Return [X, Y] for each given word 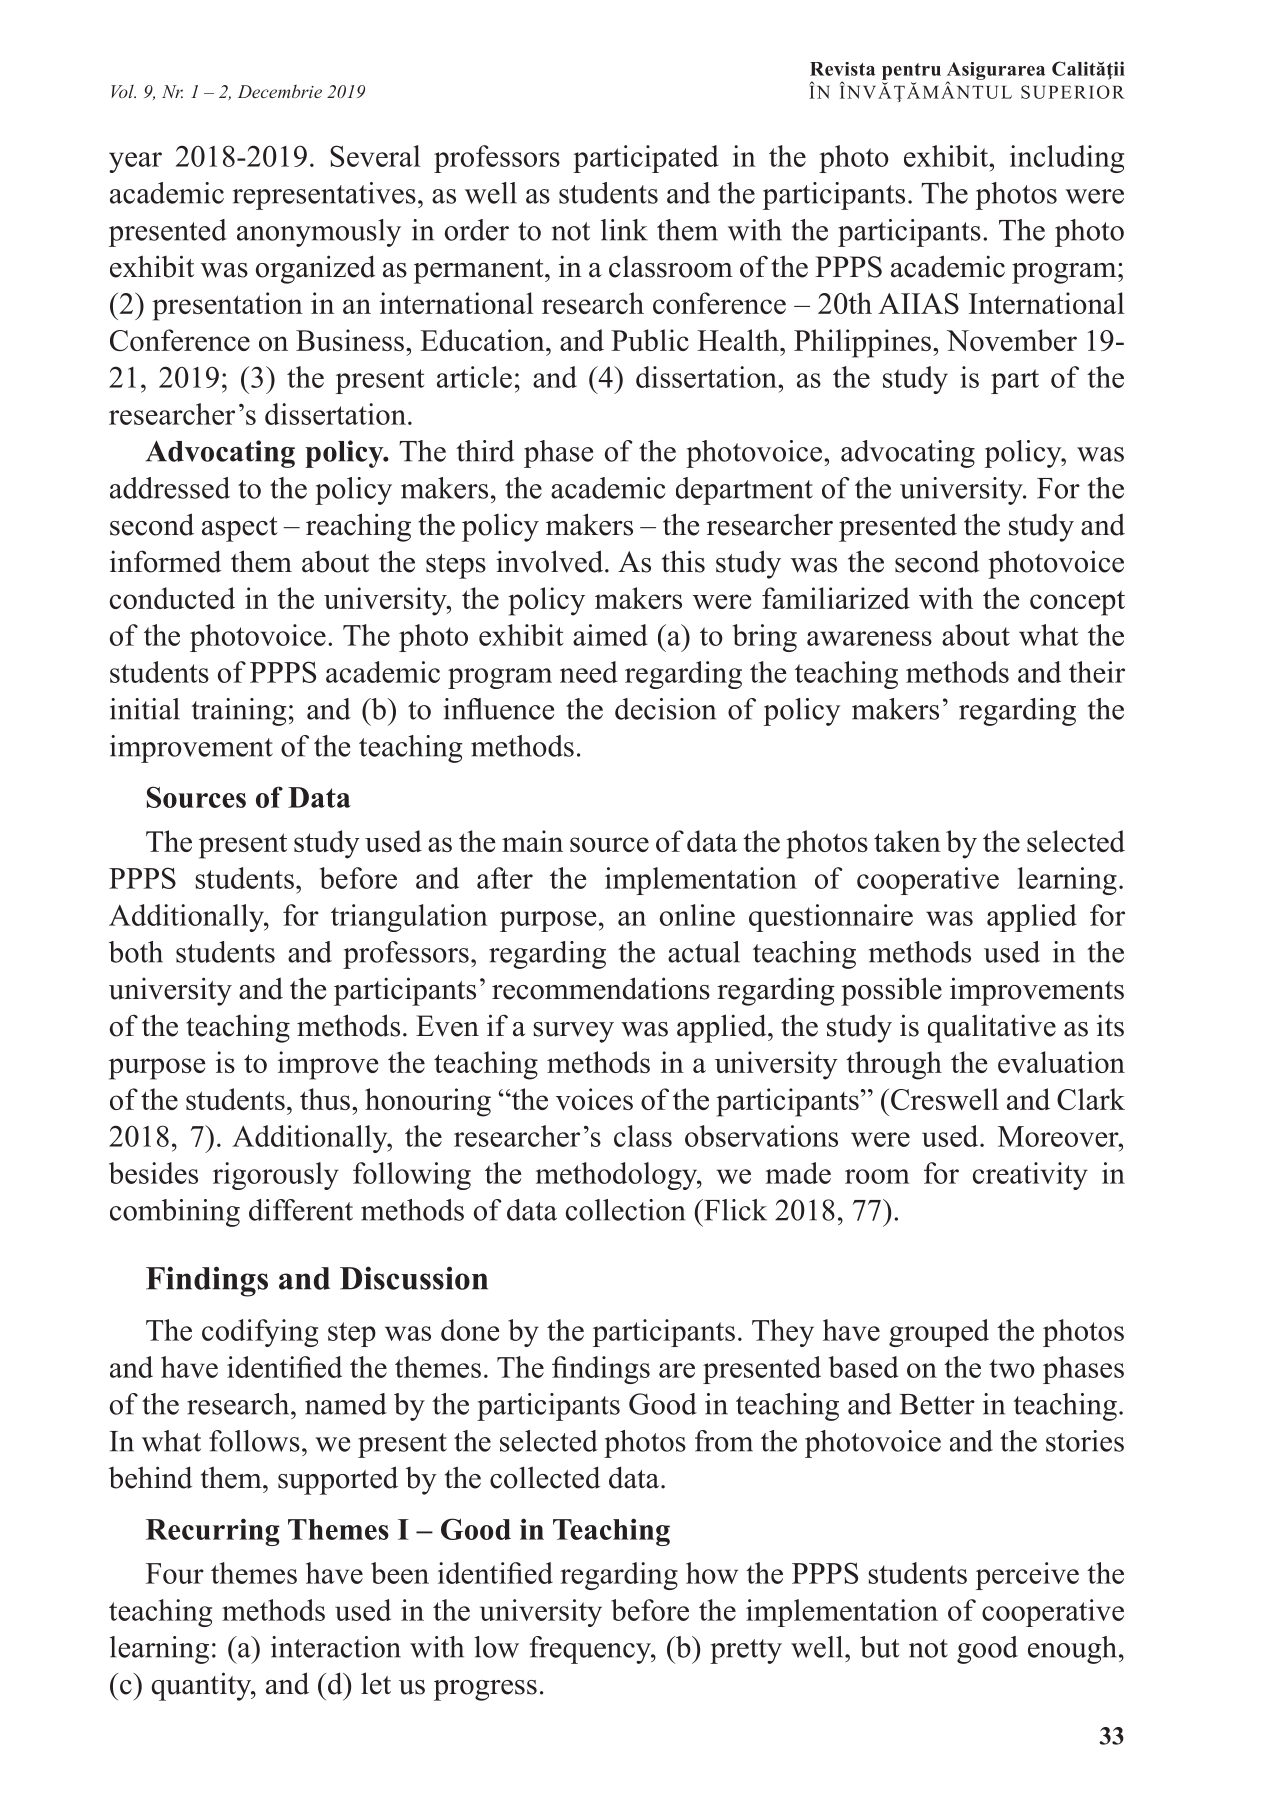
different [301, 1210]
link [624, 230]
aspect [240, 529]
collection [626, 1210]
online [697, 915]
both [136, 952]
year [135, 162]
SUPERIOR [1073, 92]
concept [1077, 603]
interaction [336, 1647]
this [683, 561]
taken [907, 841]
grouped [939, 1333]
